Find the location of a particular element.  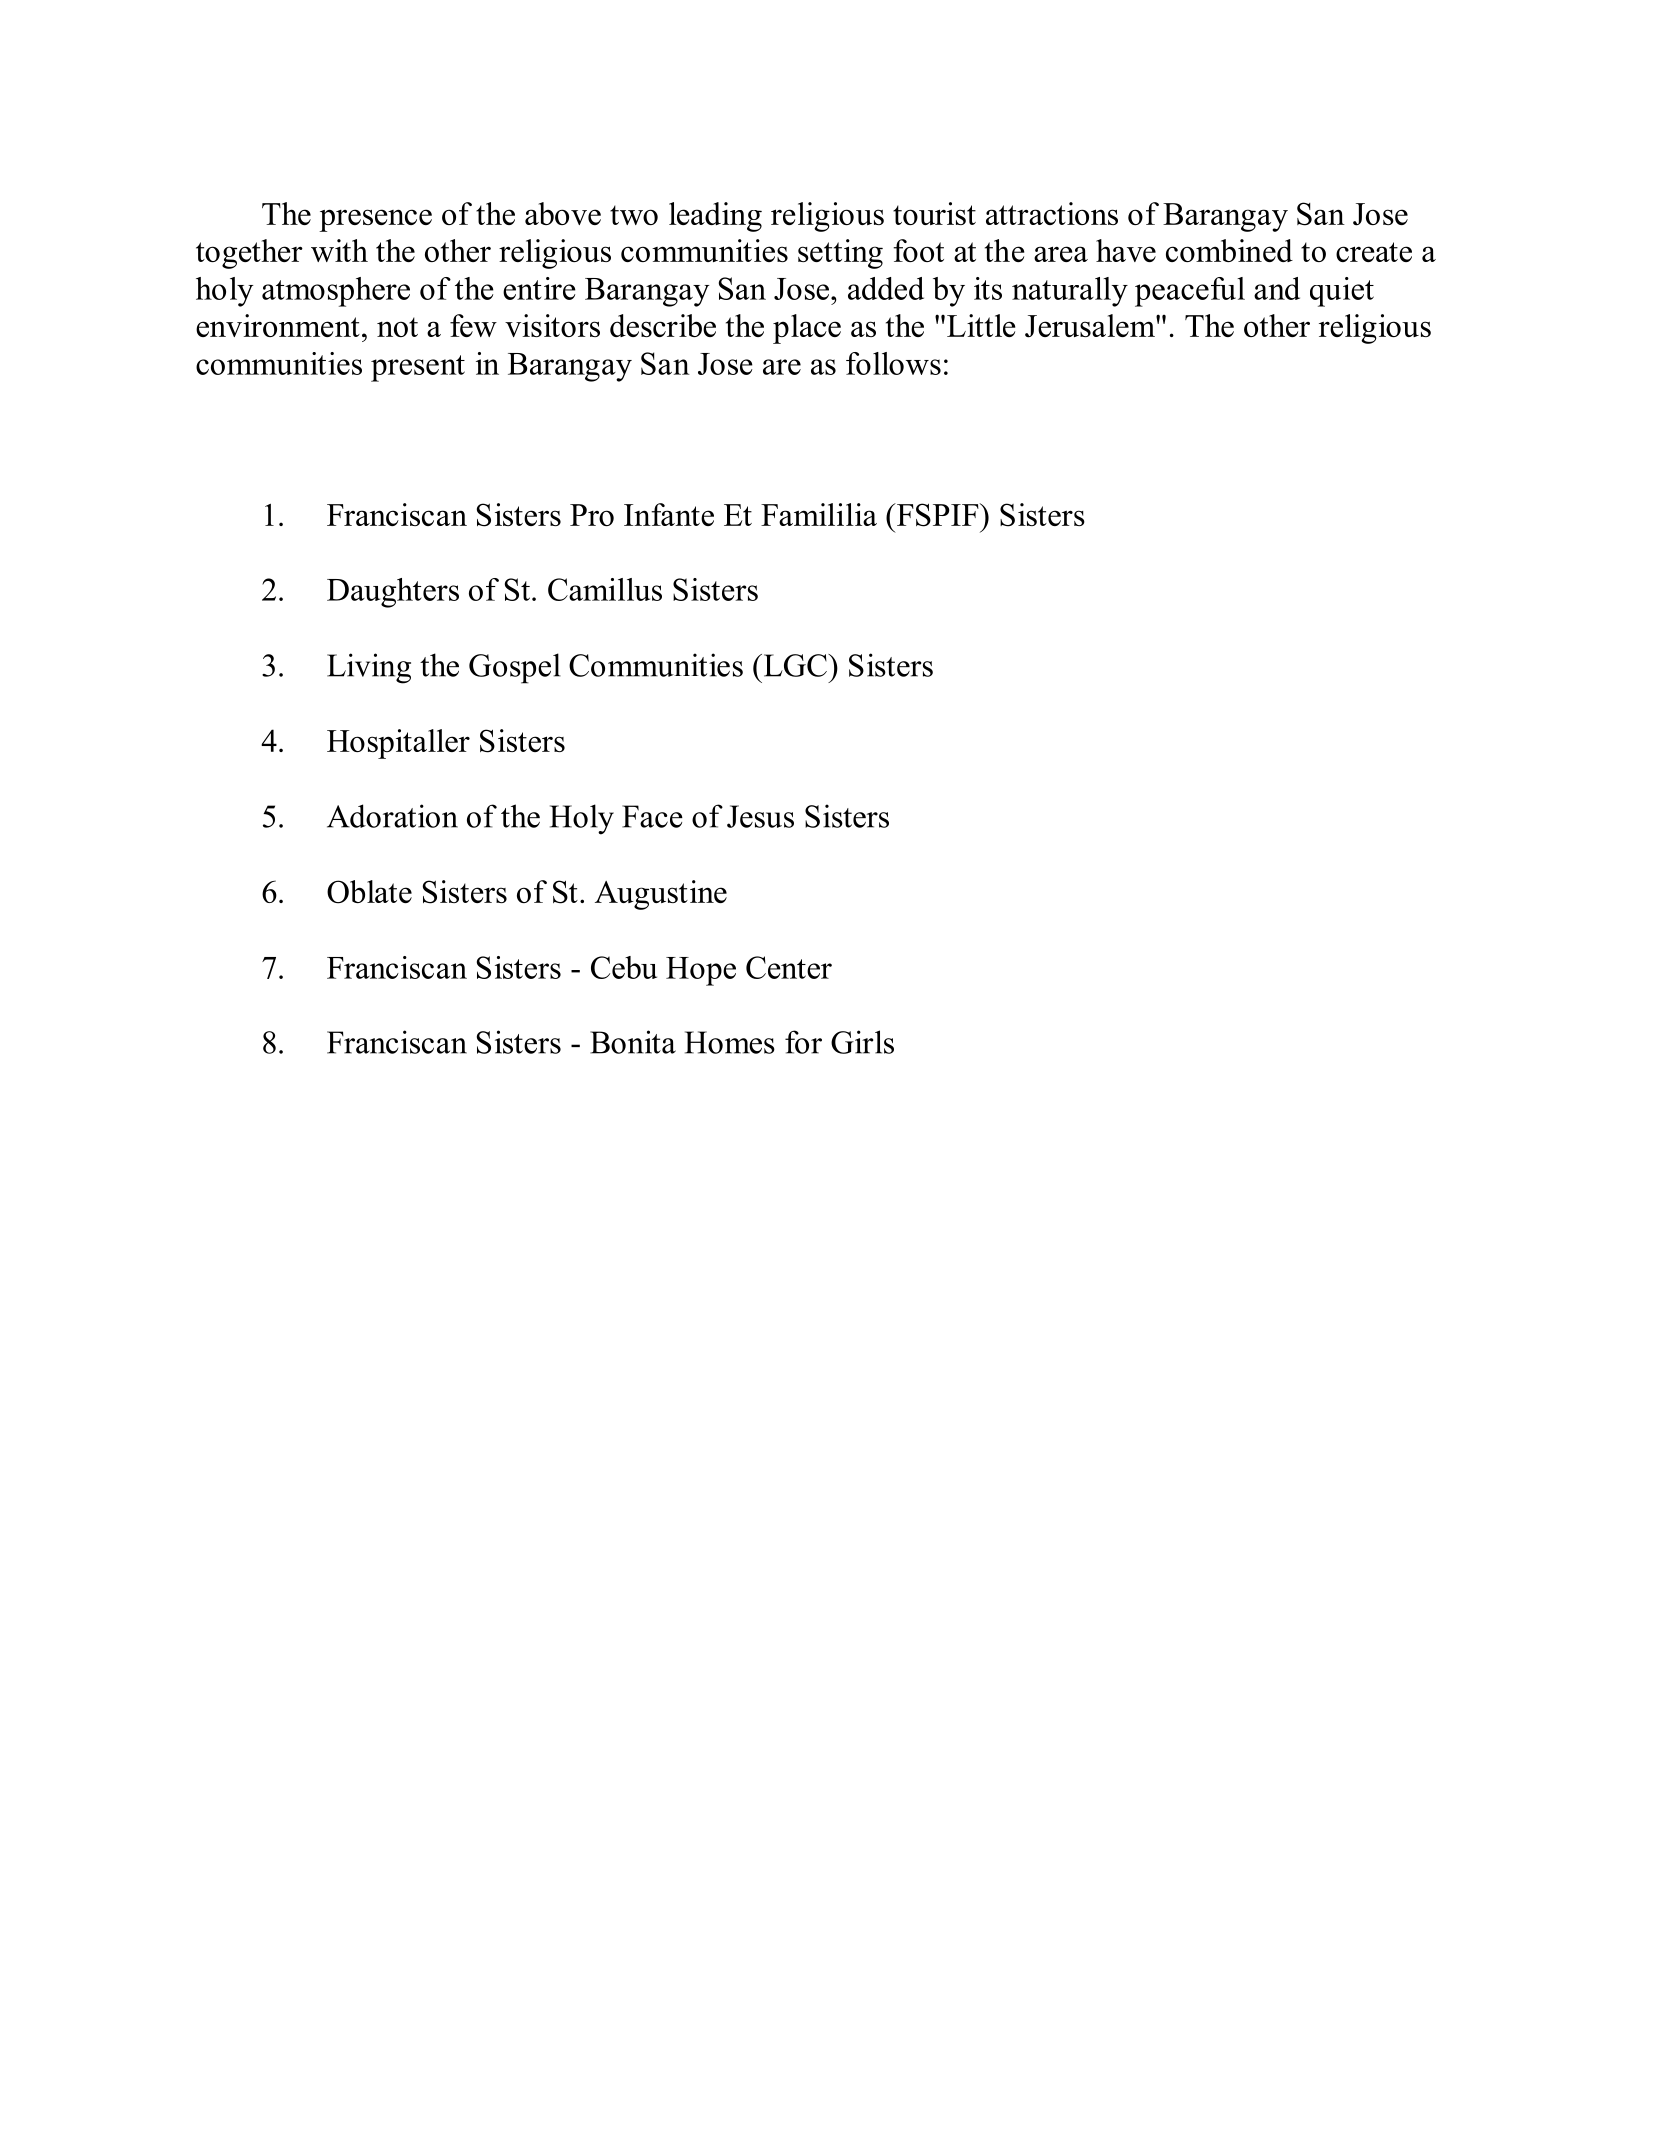

setting is located at coordinates (840, 254).
